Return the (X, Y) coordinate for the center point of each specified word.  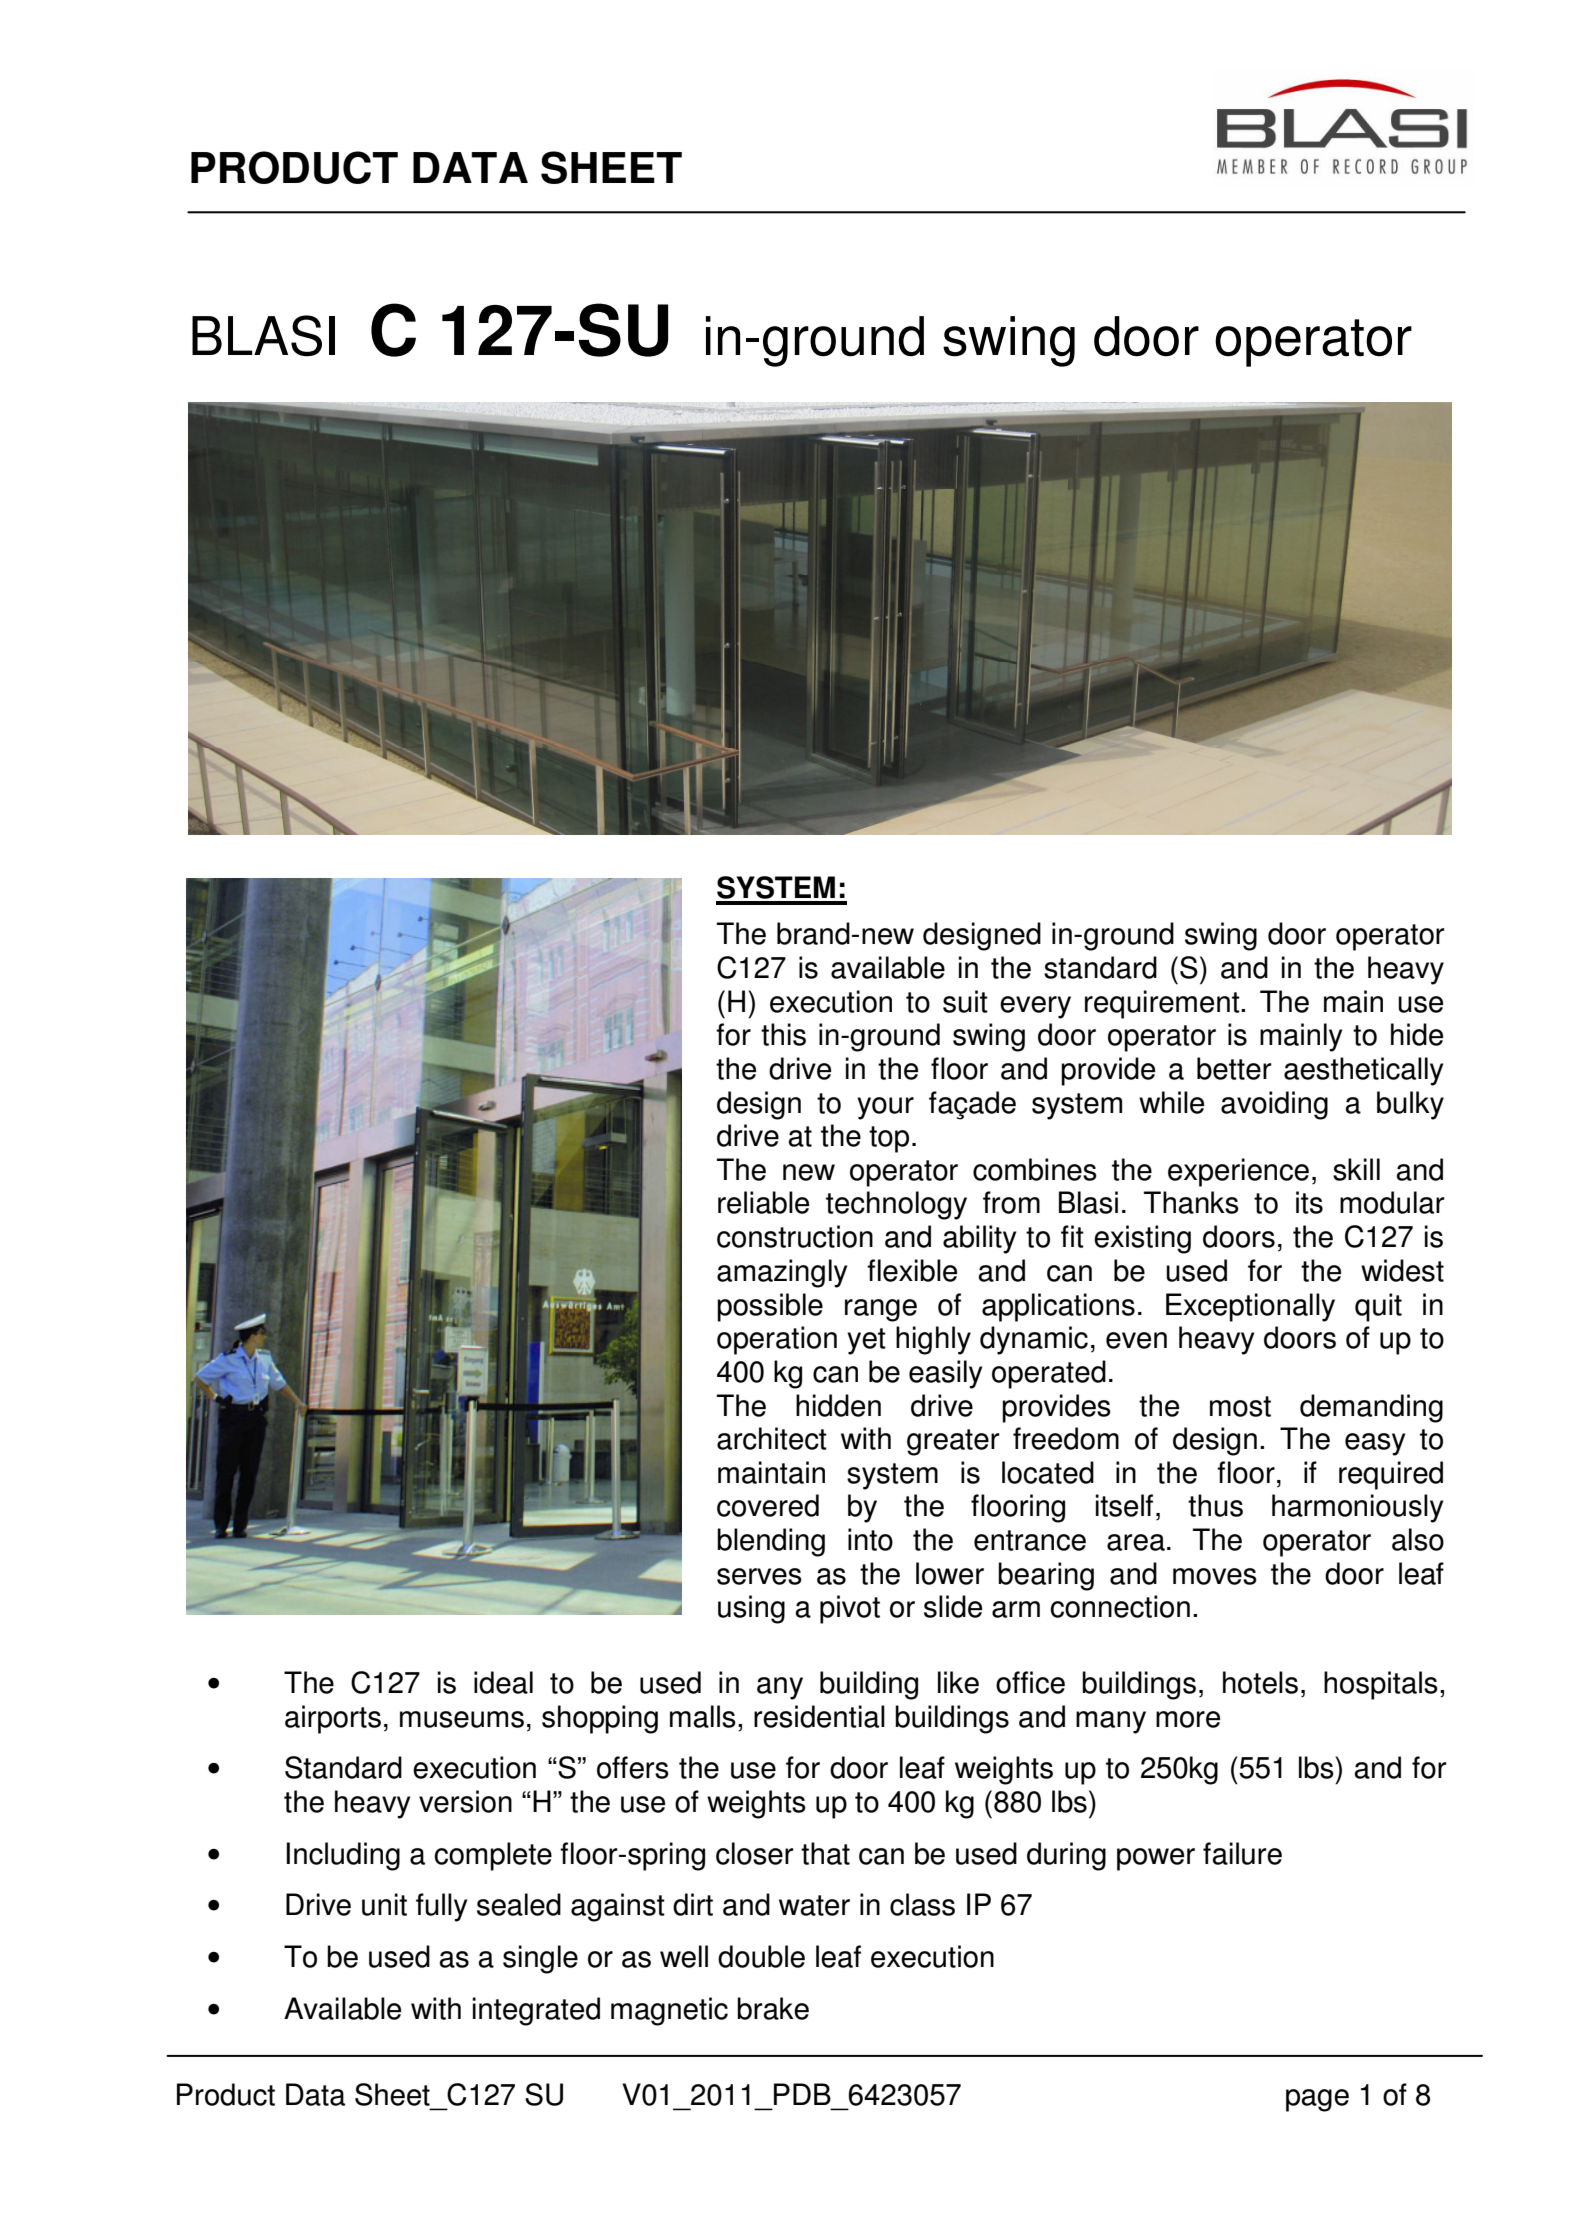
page (1317, 2100)
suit (965, 1001)
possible (770, 1307)
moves (1215, 1576)
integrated (536, 2011)
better (1234, 1068)
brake (773, 2008)
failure (1242, 1853)
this (783, 1034)
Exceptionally (1250, 1307)
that (825, 1853)
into (870, 1539)
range (881, 1310)
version (465, 1801)
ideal (503, 1682)
